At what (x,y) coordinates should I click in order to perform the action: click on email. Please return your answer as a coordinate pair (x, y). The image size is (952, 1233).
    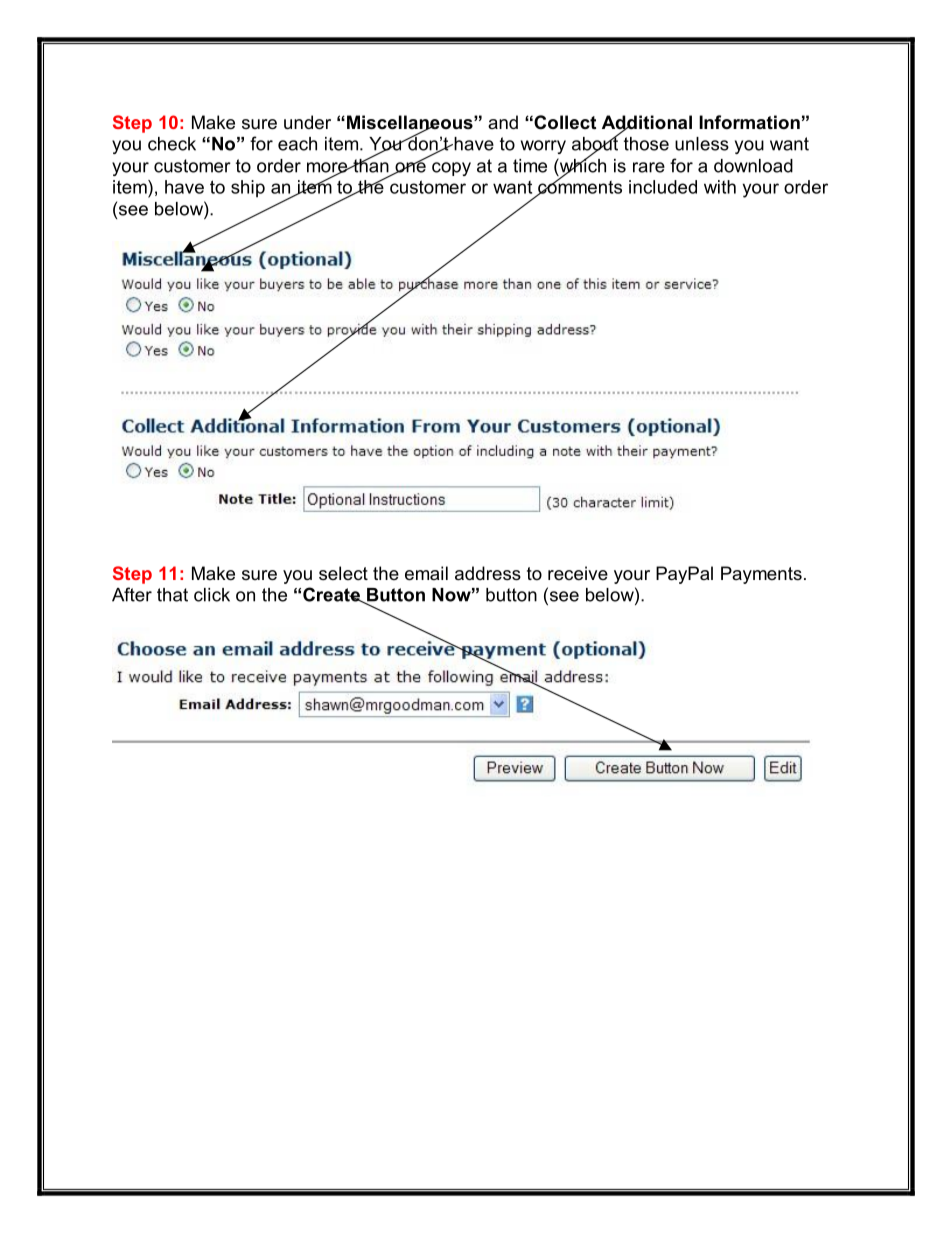
    Looking at the image, I should click on (426, 573).
